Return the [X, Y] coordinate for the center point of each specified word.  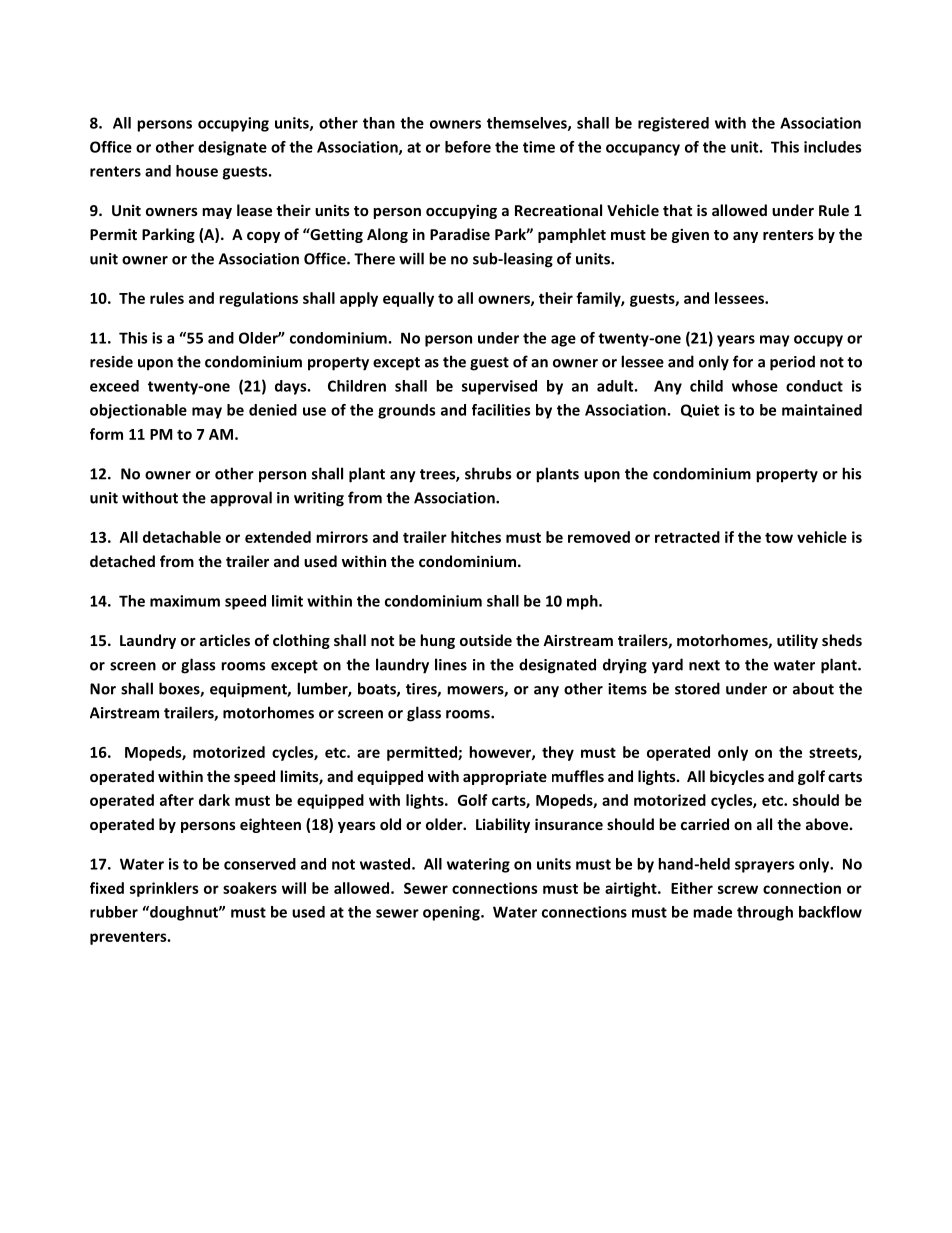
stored [697, 688]
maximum [185, 601]
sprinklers [164, 889]
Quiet [700, 411]
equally [408, 299]
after [177, 800]
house [197, 171]
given [690, 235]
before [468, 147]
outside [486, 640]
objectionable [138, 411]
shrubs [488, 473]
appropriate [505, 777]
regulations [258, 299]
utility [797, 641]
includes [832, 147]
